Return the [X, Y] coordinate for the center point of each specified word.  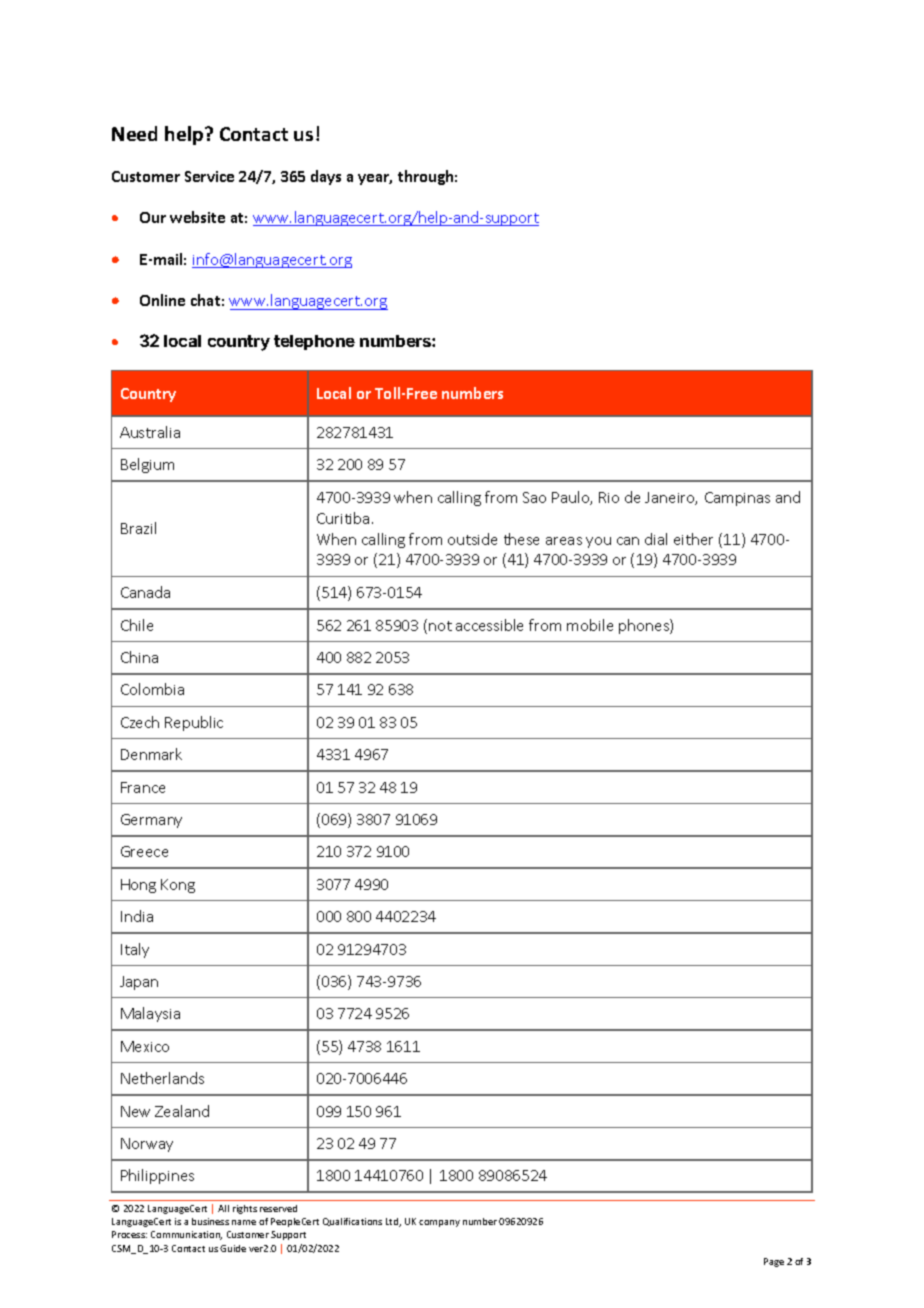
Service [209, 176]
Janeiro [671, 498]
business [210, 1221]
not [440, 626]
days [326, 177]
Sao [534, 497]
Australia [150, 432]
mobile [590, 625]
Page [774, 1262]
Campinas [737, 499]
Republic [194, 723]
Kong [178, 886]
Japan [139, 983]
